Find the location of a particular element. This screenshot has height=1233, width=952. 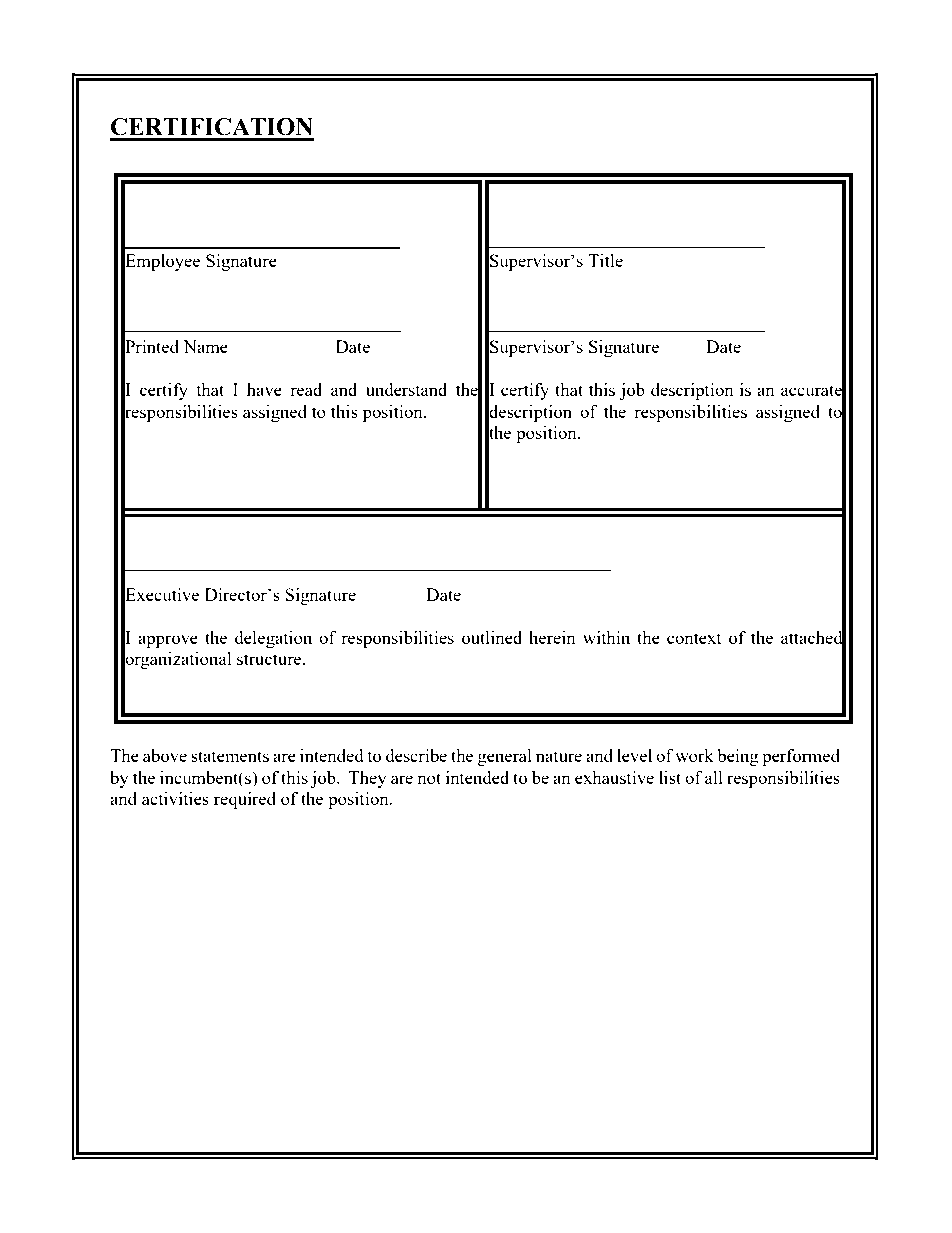

outlined is located at coordinates (492, 637).
